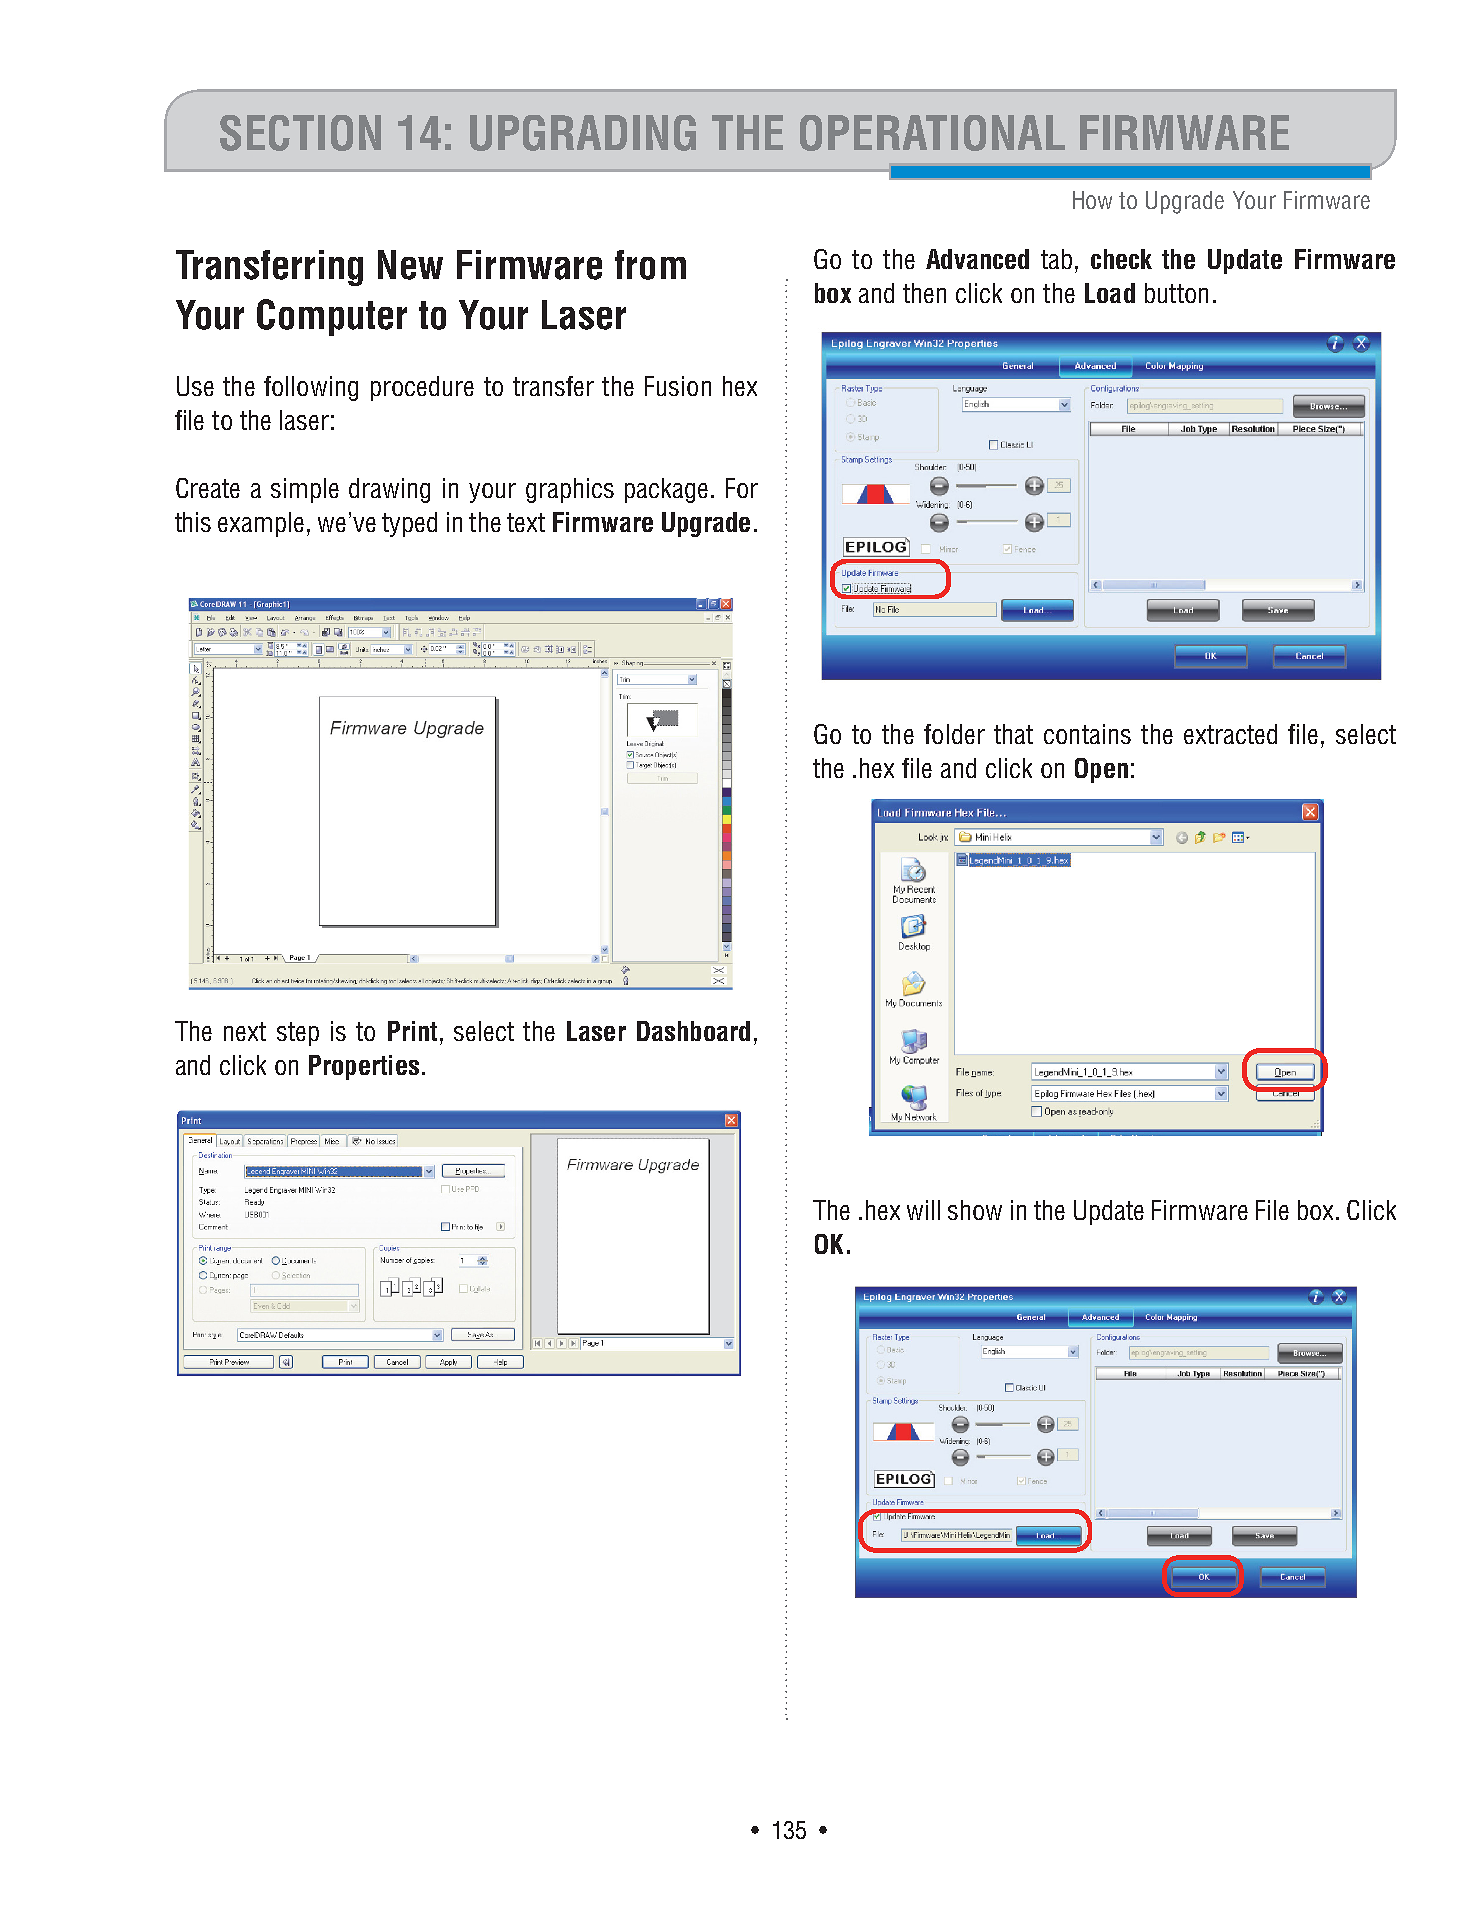  Describe the element at coordinates (364, 1067) in the screenshot. I see `Properties` at that location.
